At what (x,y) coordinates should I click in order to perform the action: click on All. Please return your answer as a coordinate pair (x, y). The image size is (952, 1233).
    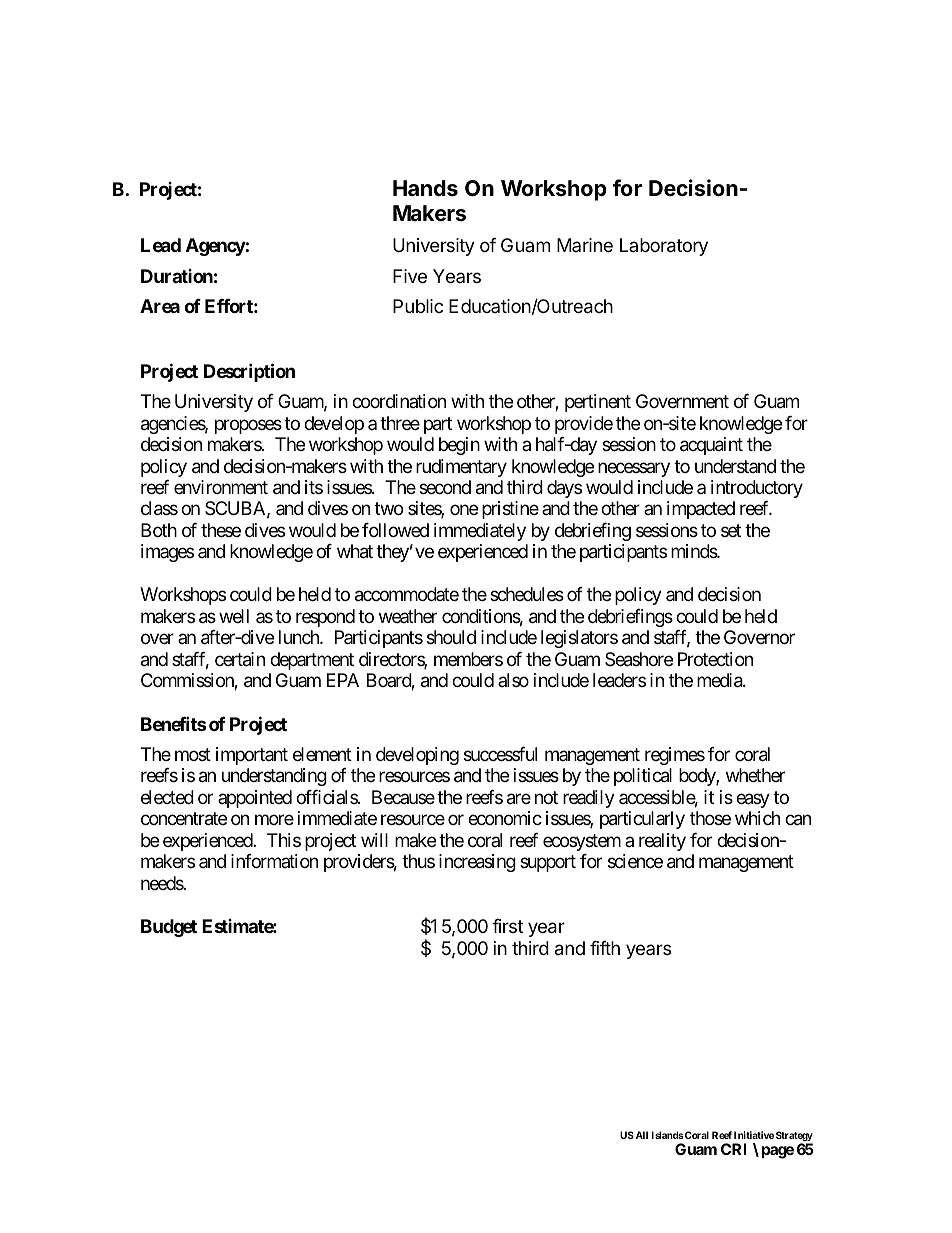
    Looking at the image, I should click on (642, 1135).
